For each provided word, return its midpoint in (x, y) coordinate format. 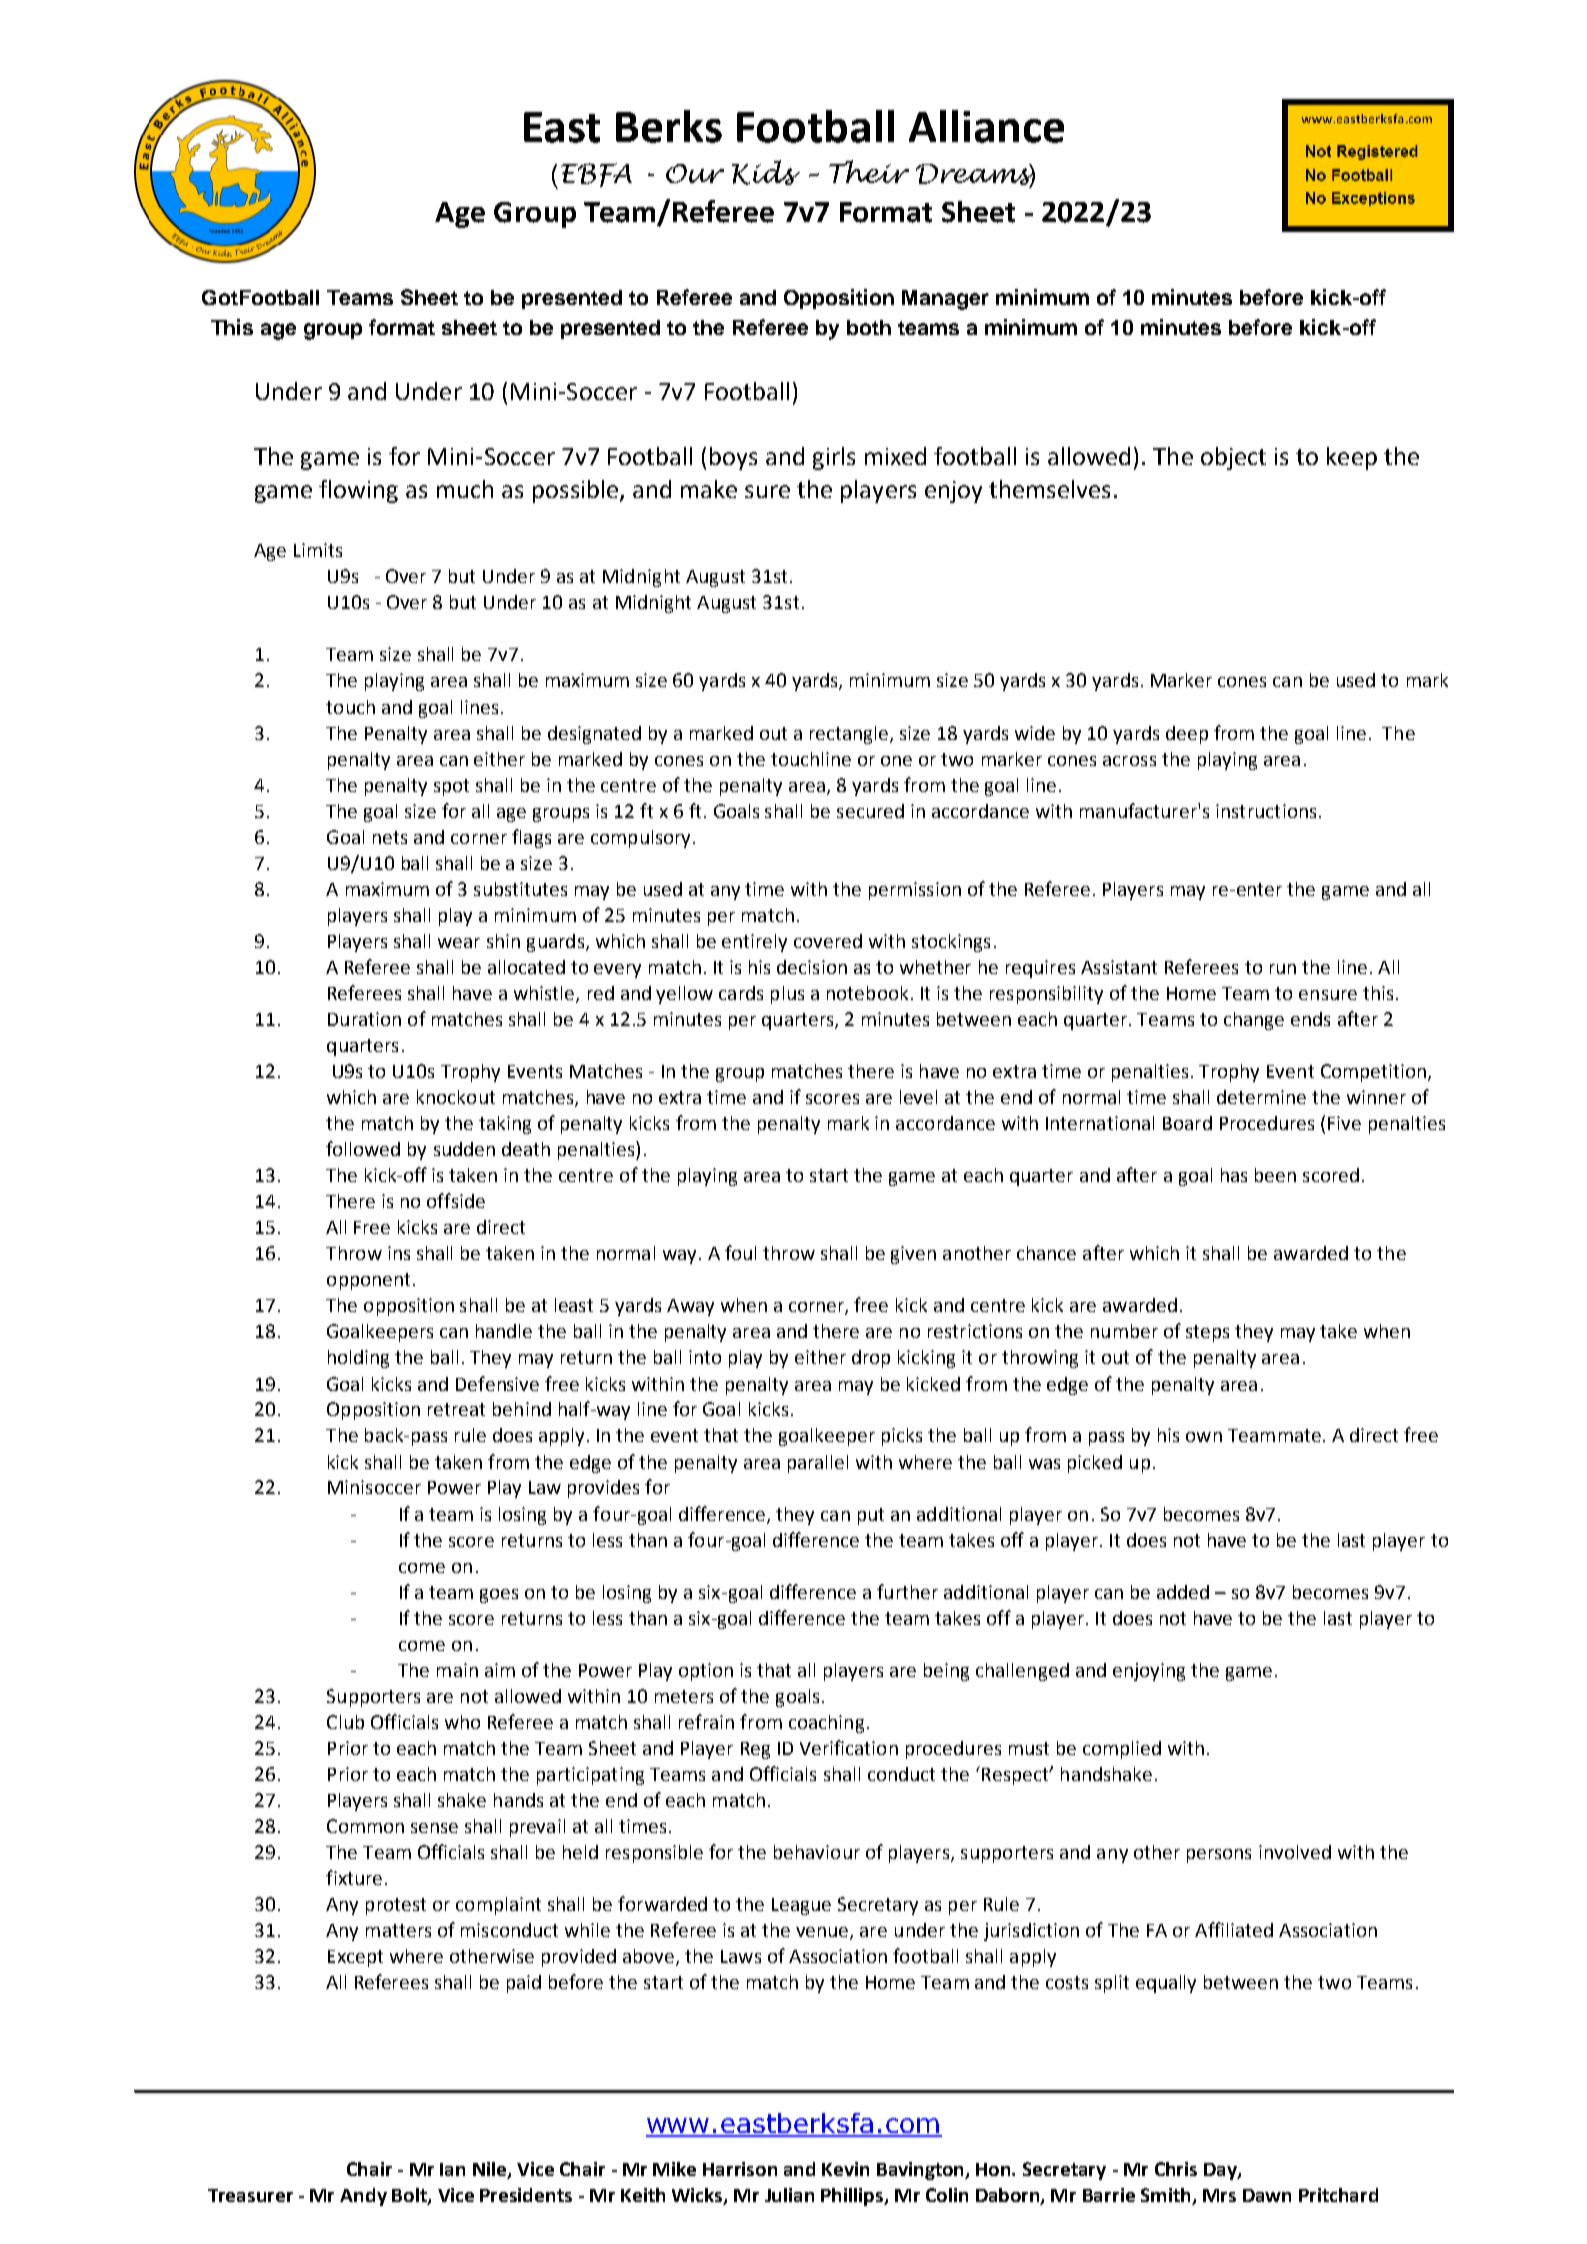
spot (451, 787)
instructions (1266, 811)
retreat (456, 1409)
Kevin (845, 2169)
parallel (818, 1464)
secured (870, 811)
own (1204, 1437)
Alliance (986, 126)
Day (1221, 2171)
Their (869, 171)
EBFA (596, 175)
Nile (491, 2170)
